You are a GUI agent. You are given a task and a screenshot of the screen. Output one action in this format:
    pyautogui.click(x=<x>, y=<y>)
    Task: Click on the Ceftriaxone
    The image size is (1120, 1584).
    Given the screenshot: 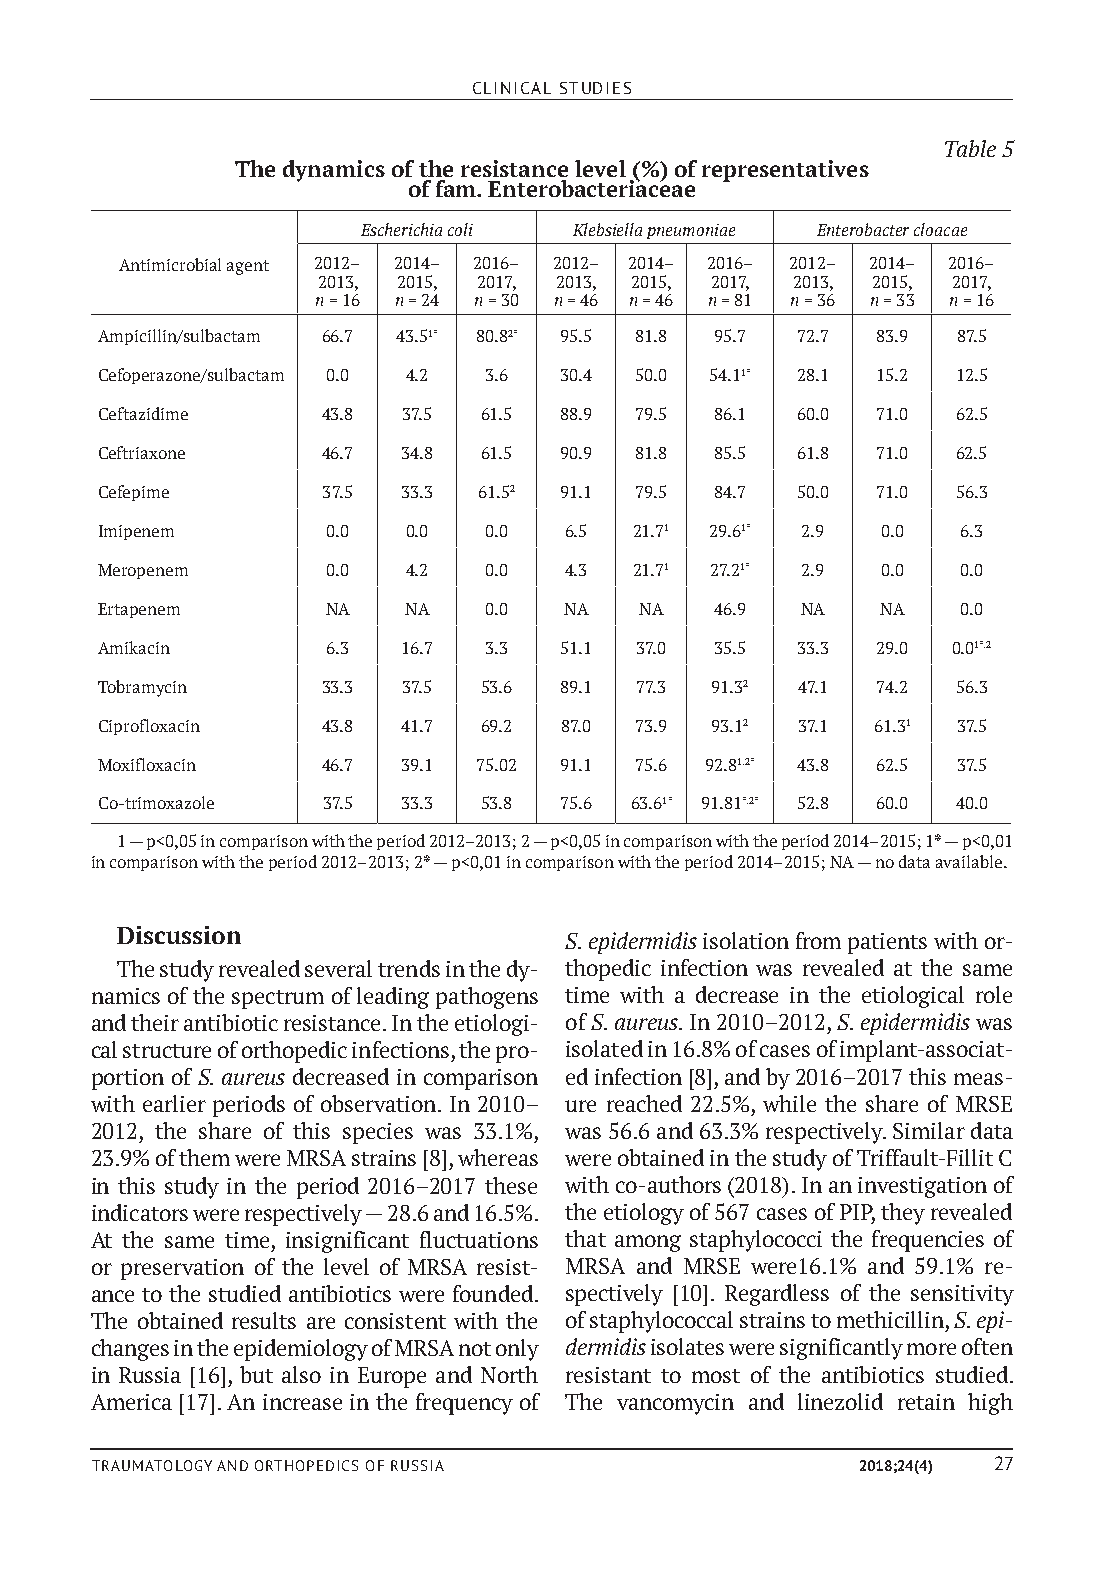 What is the action you would take?
    pyautogui.click(x=142, y=452)
